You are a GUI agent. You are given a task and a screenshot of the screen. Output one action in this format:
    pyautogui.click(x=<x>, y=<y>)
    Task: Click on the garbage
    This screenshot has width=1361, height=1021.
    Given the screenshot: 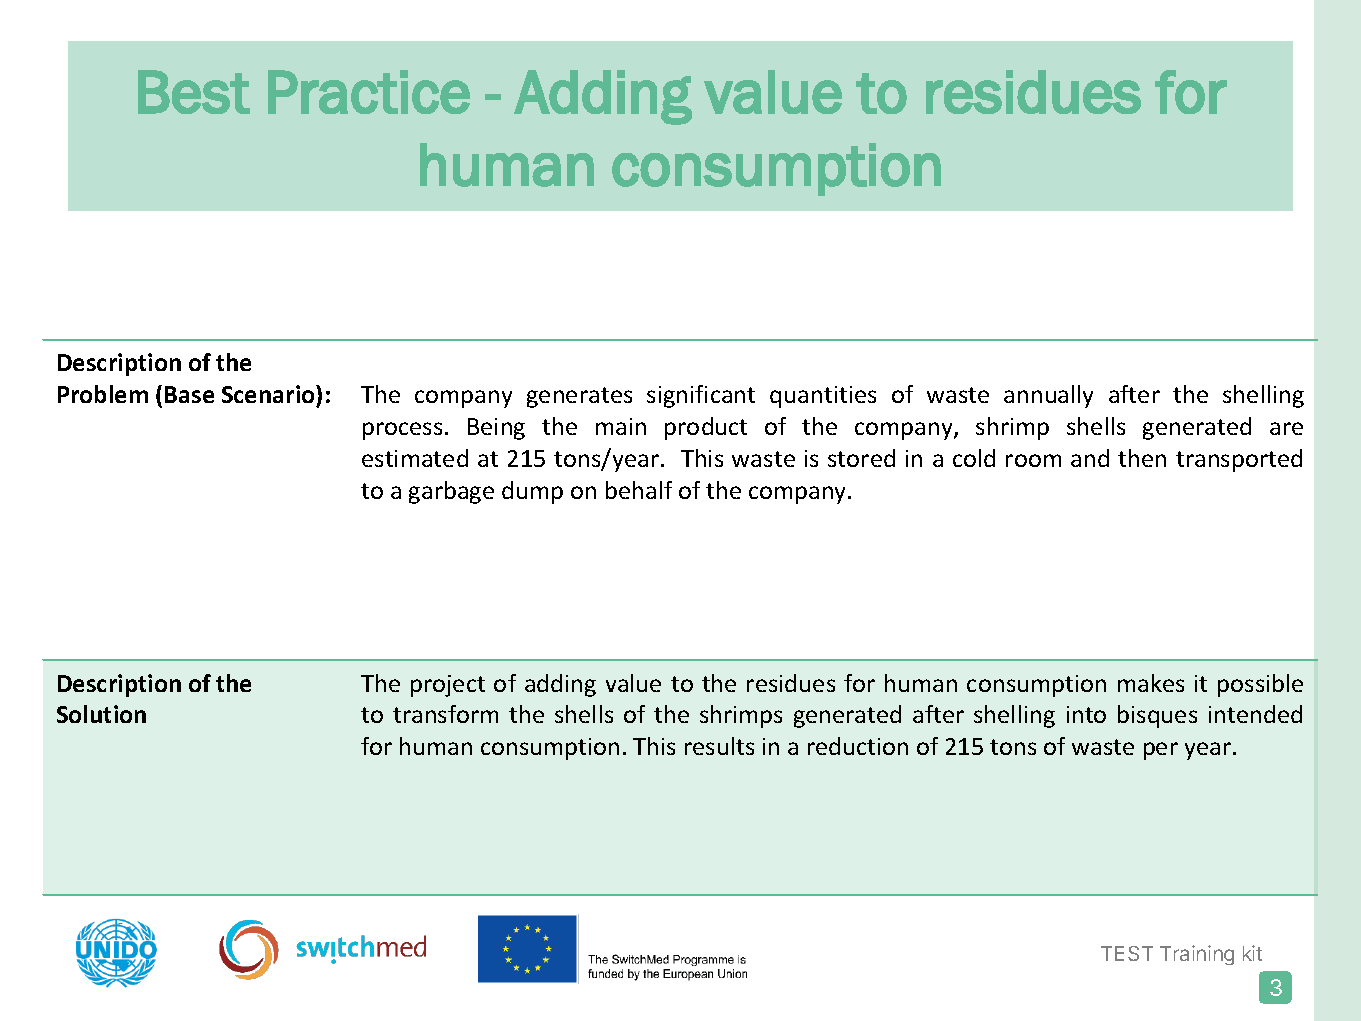 What is the action you would take?
    pyautogui.click(x=451, y=492)
